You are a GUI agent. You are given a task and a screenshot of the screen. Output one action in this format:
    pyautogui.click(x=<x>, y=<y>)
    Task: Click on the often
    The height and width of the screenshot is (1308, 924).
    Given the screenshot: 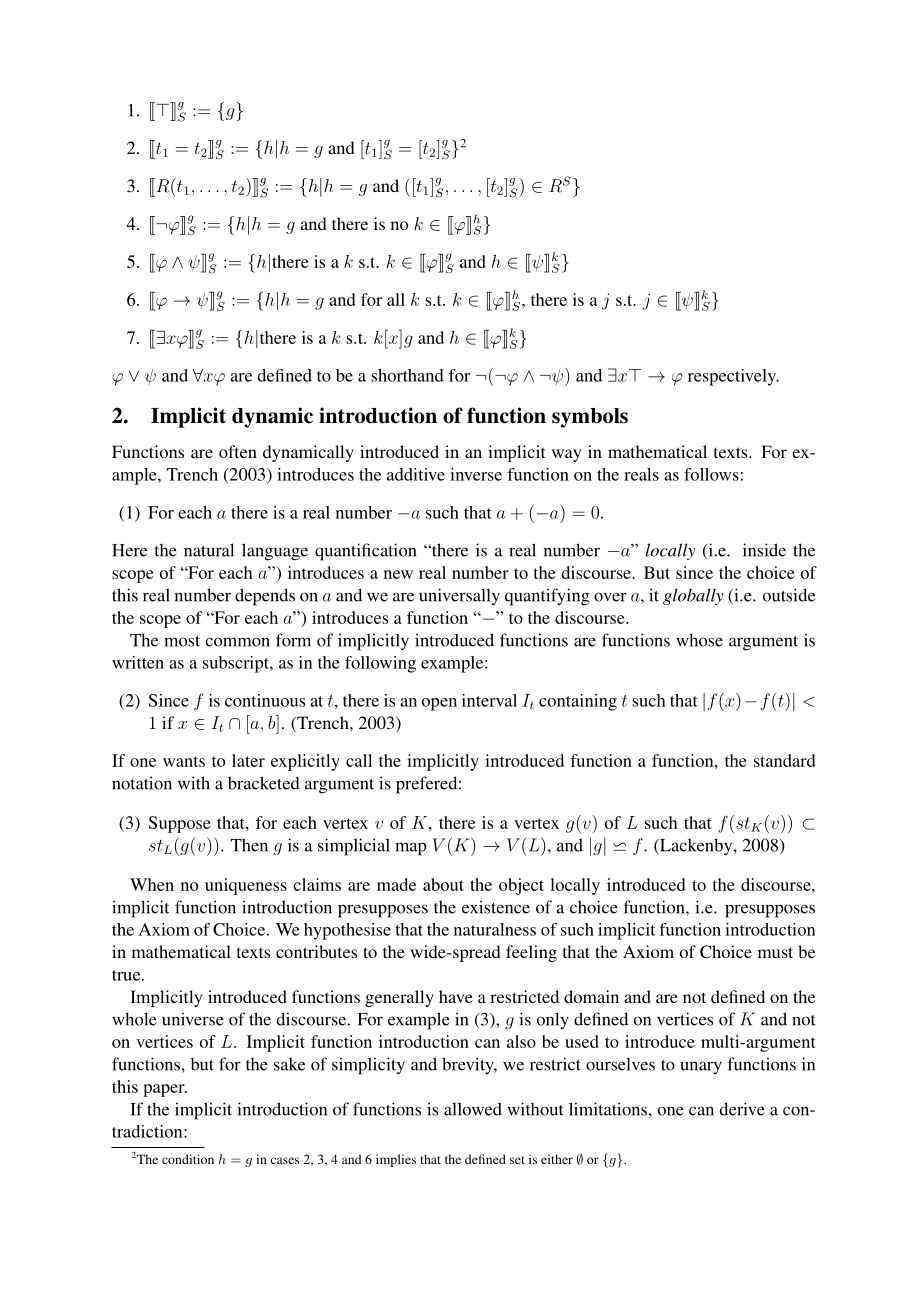 What is the action you would take?
    pyautogui.click(x=238, y=451)
